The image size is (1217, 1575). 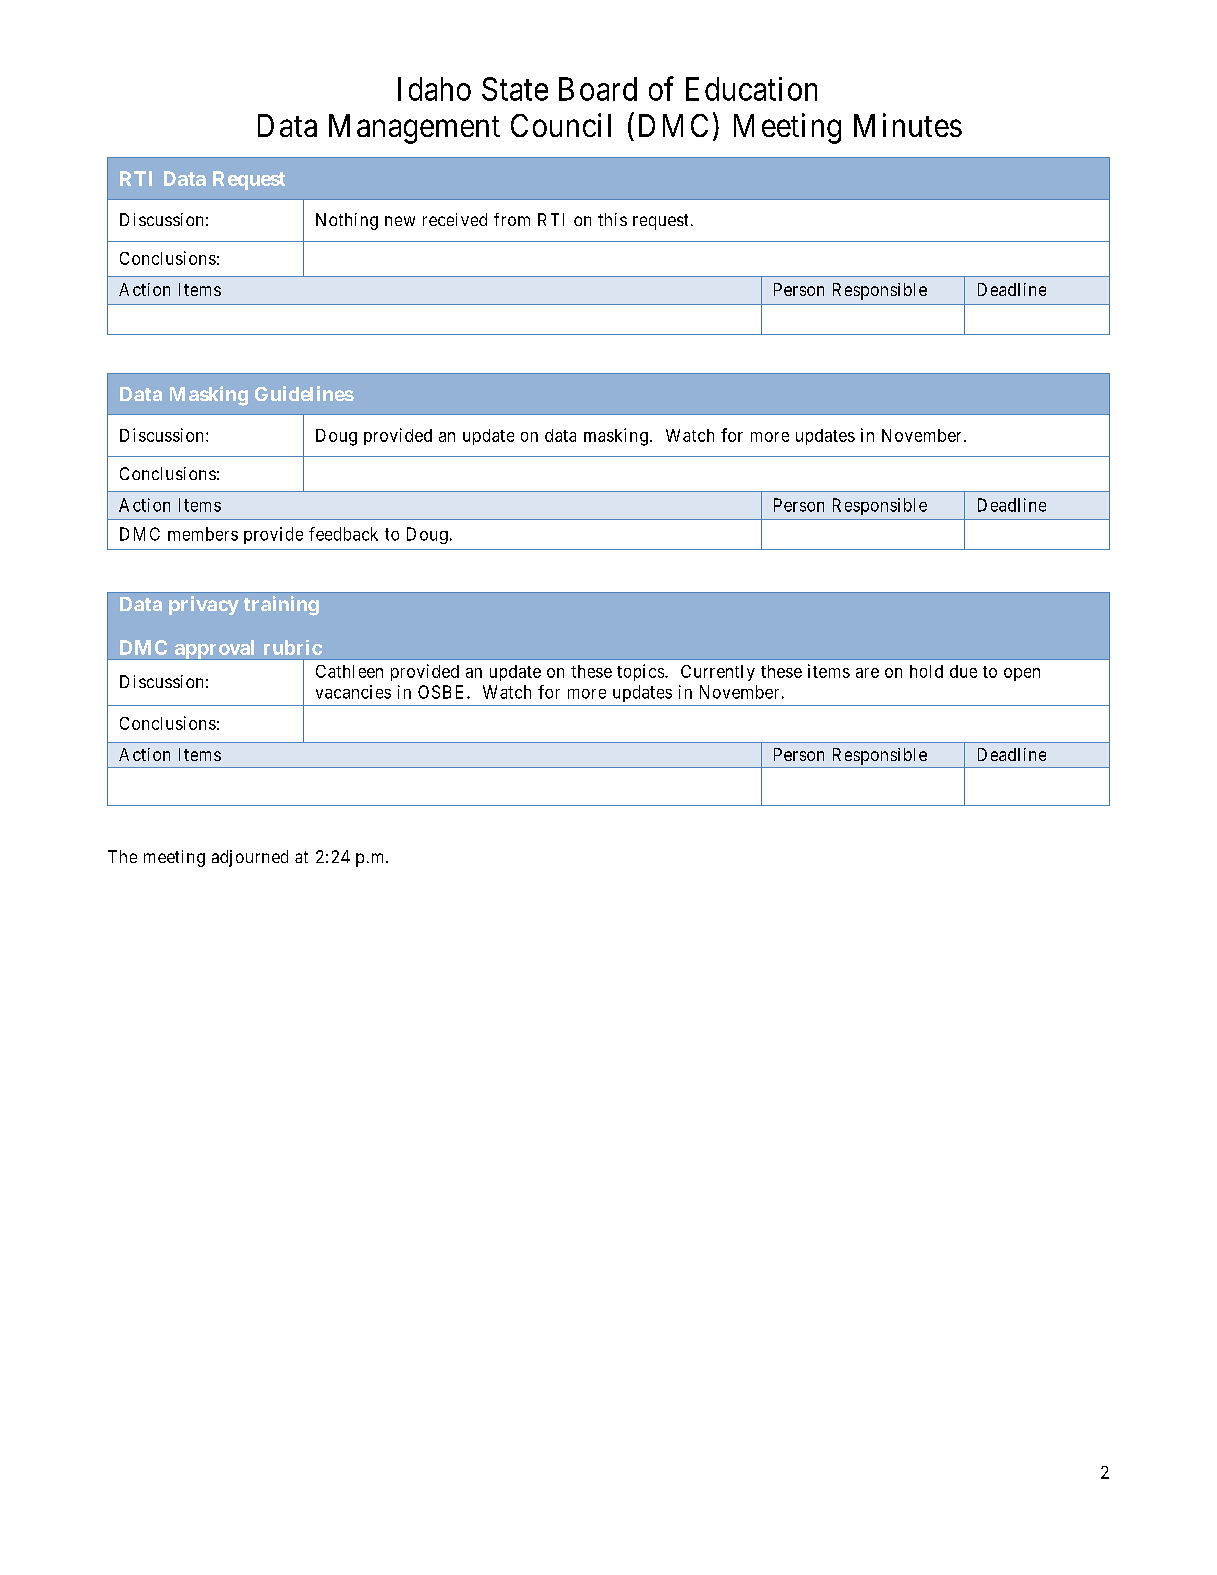 I want to click on Board, so click(x=598, y=89).
